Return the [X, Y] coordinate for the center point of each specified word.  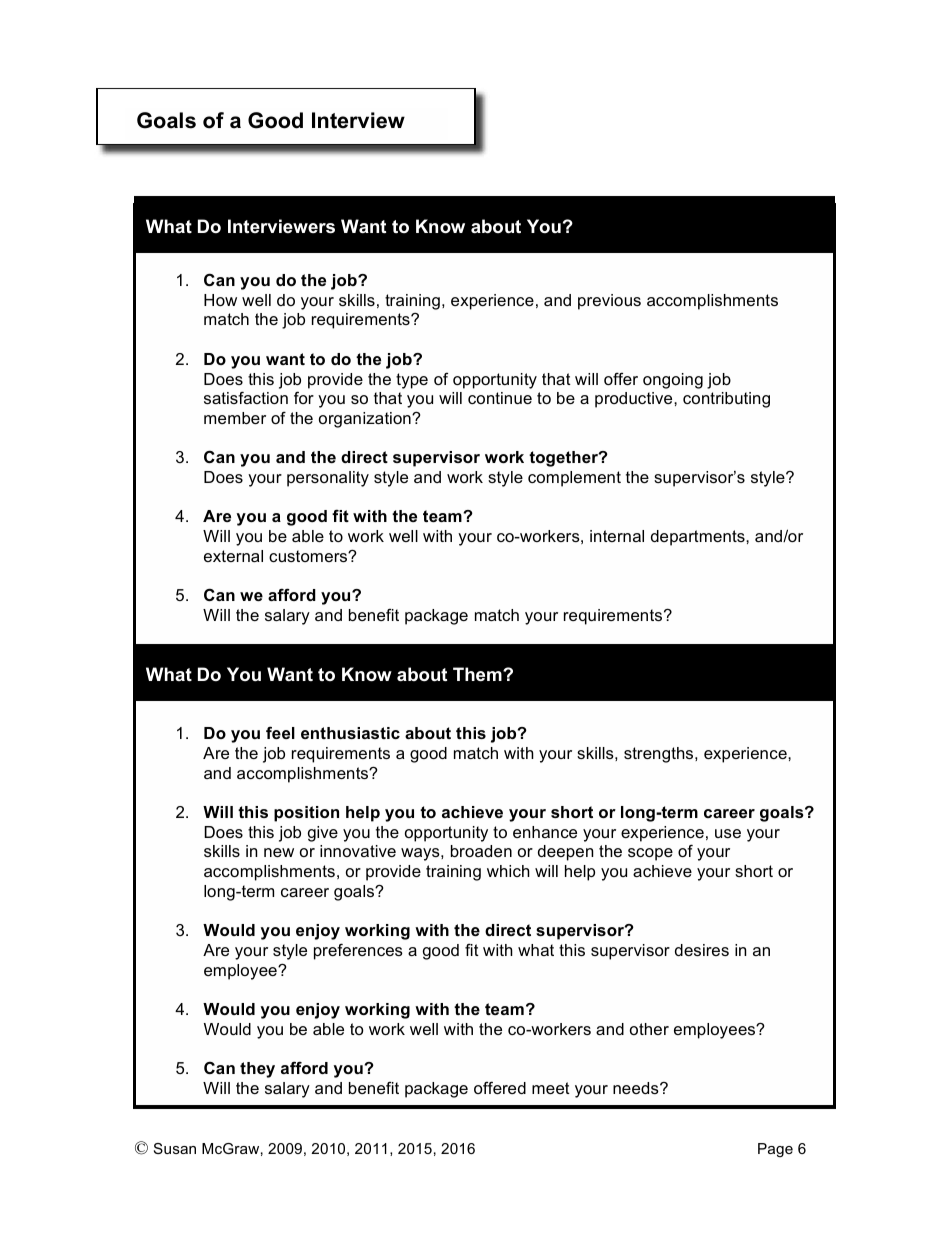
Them [478, 674]
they [257, 1070]
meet [551, 1088]
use [728, 833]
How [220, 300]
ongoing [673, 381]
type [412, 381]
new [279, 852]
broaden [481, 851]
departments [699, 538]
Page [775, 1150]
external [233, 556]
